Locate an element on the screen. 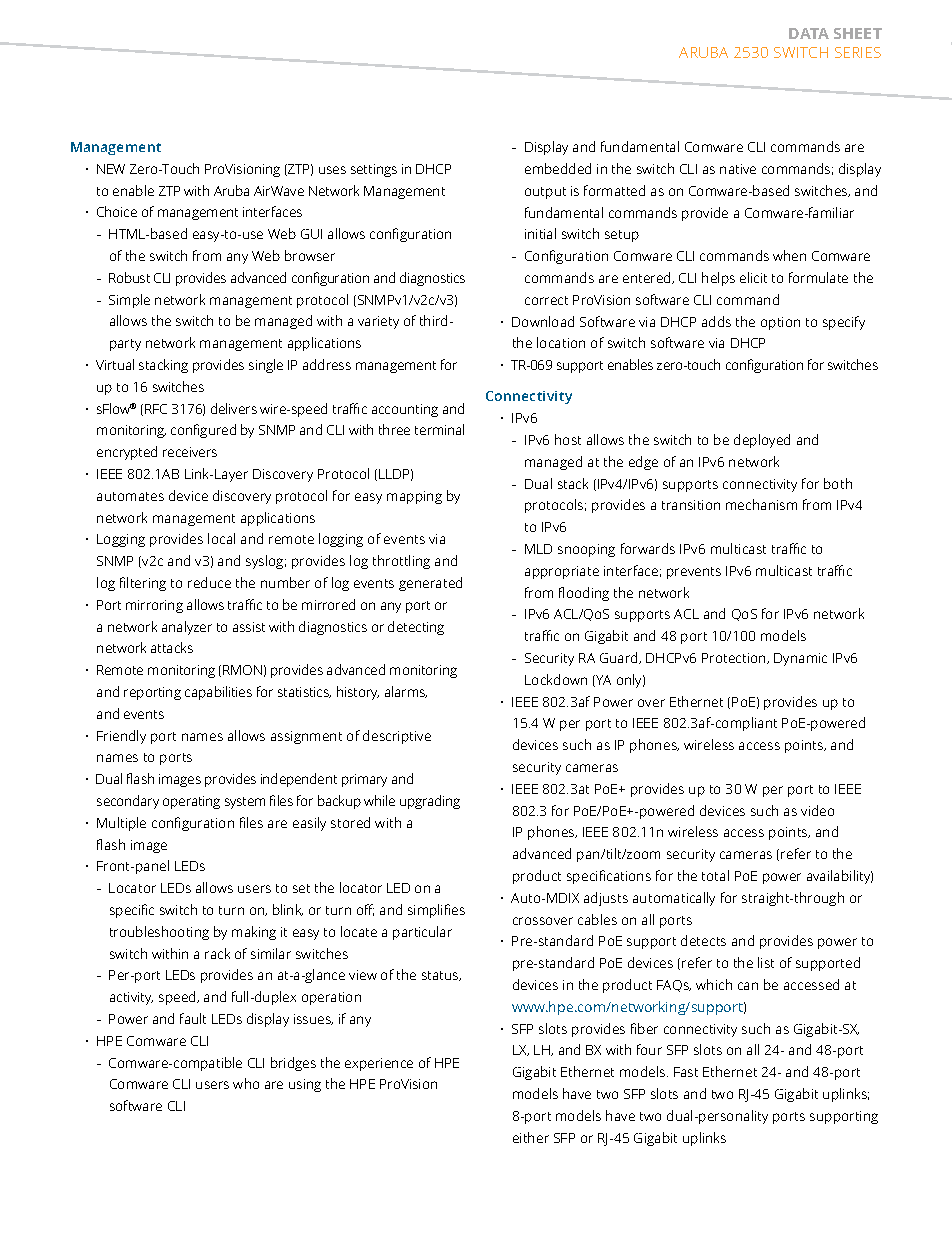  mapping is located at coordinates (414, 497).
